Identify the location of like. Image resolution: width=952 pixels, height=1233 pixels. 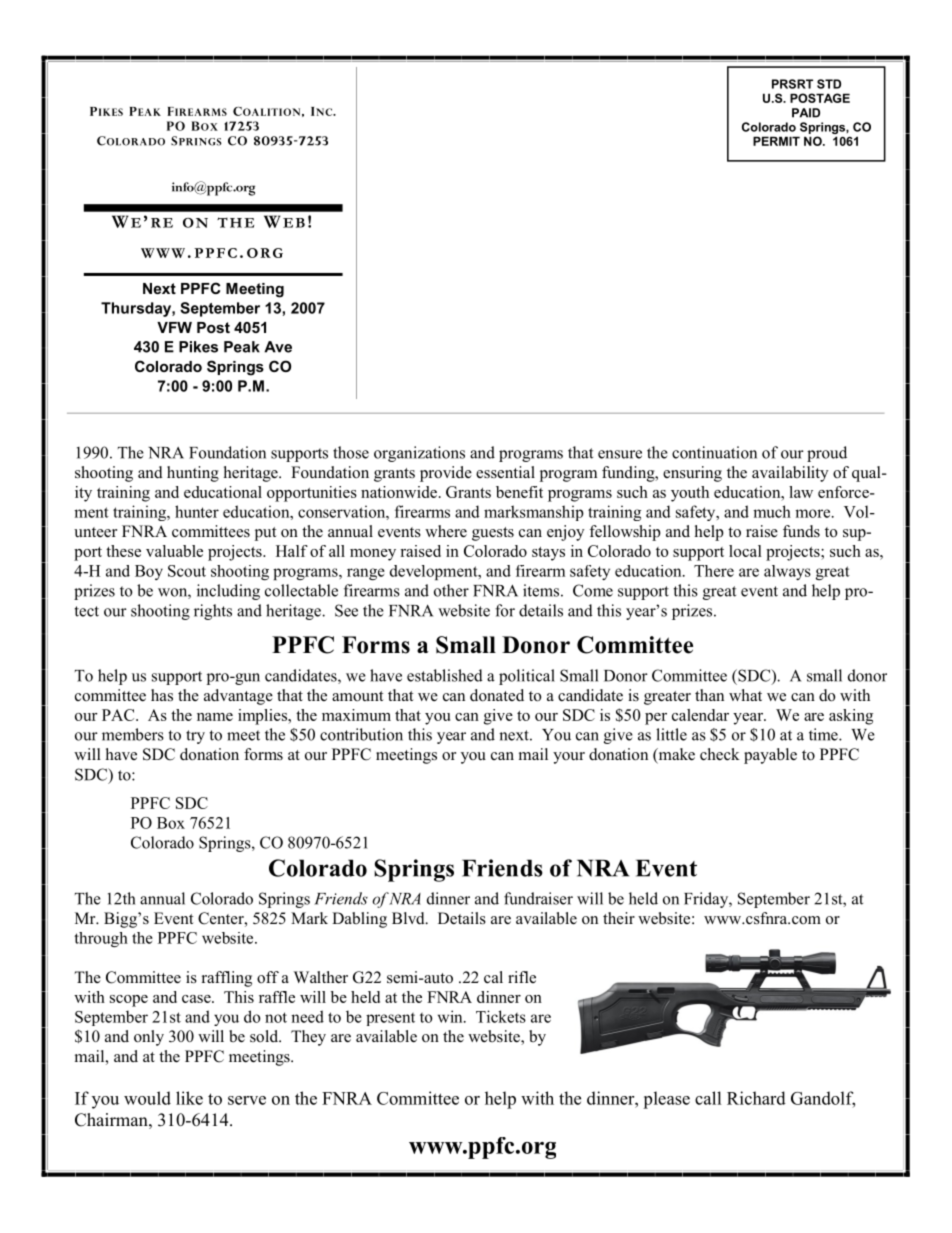
(189, 1098).
